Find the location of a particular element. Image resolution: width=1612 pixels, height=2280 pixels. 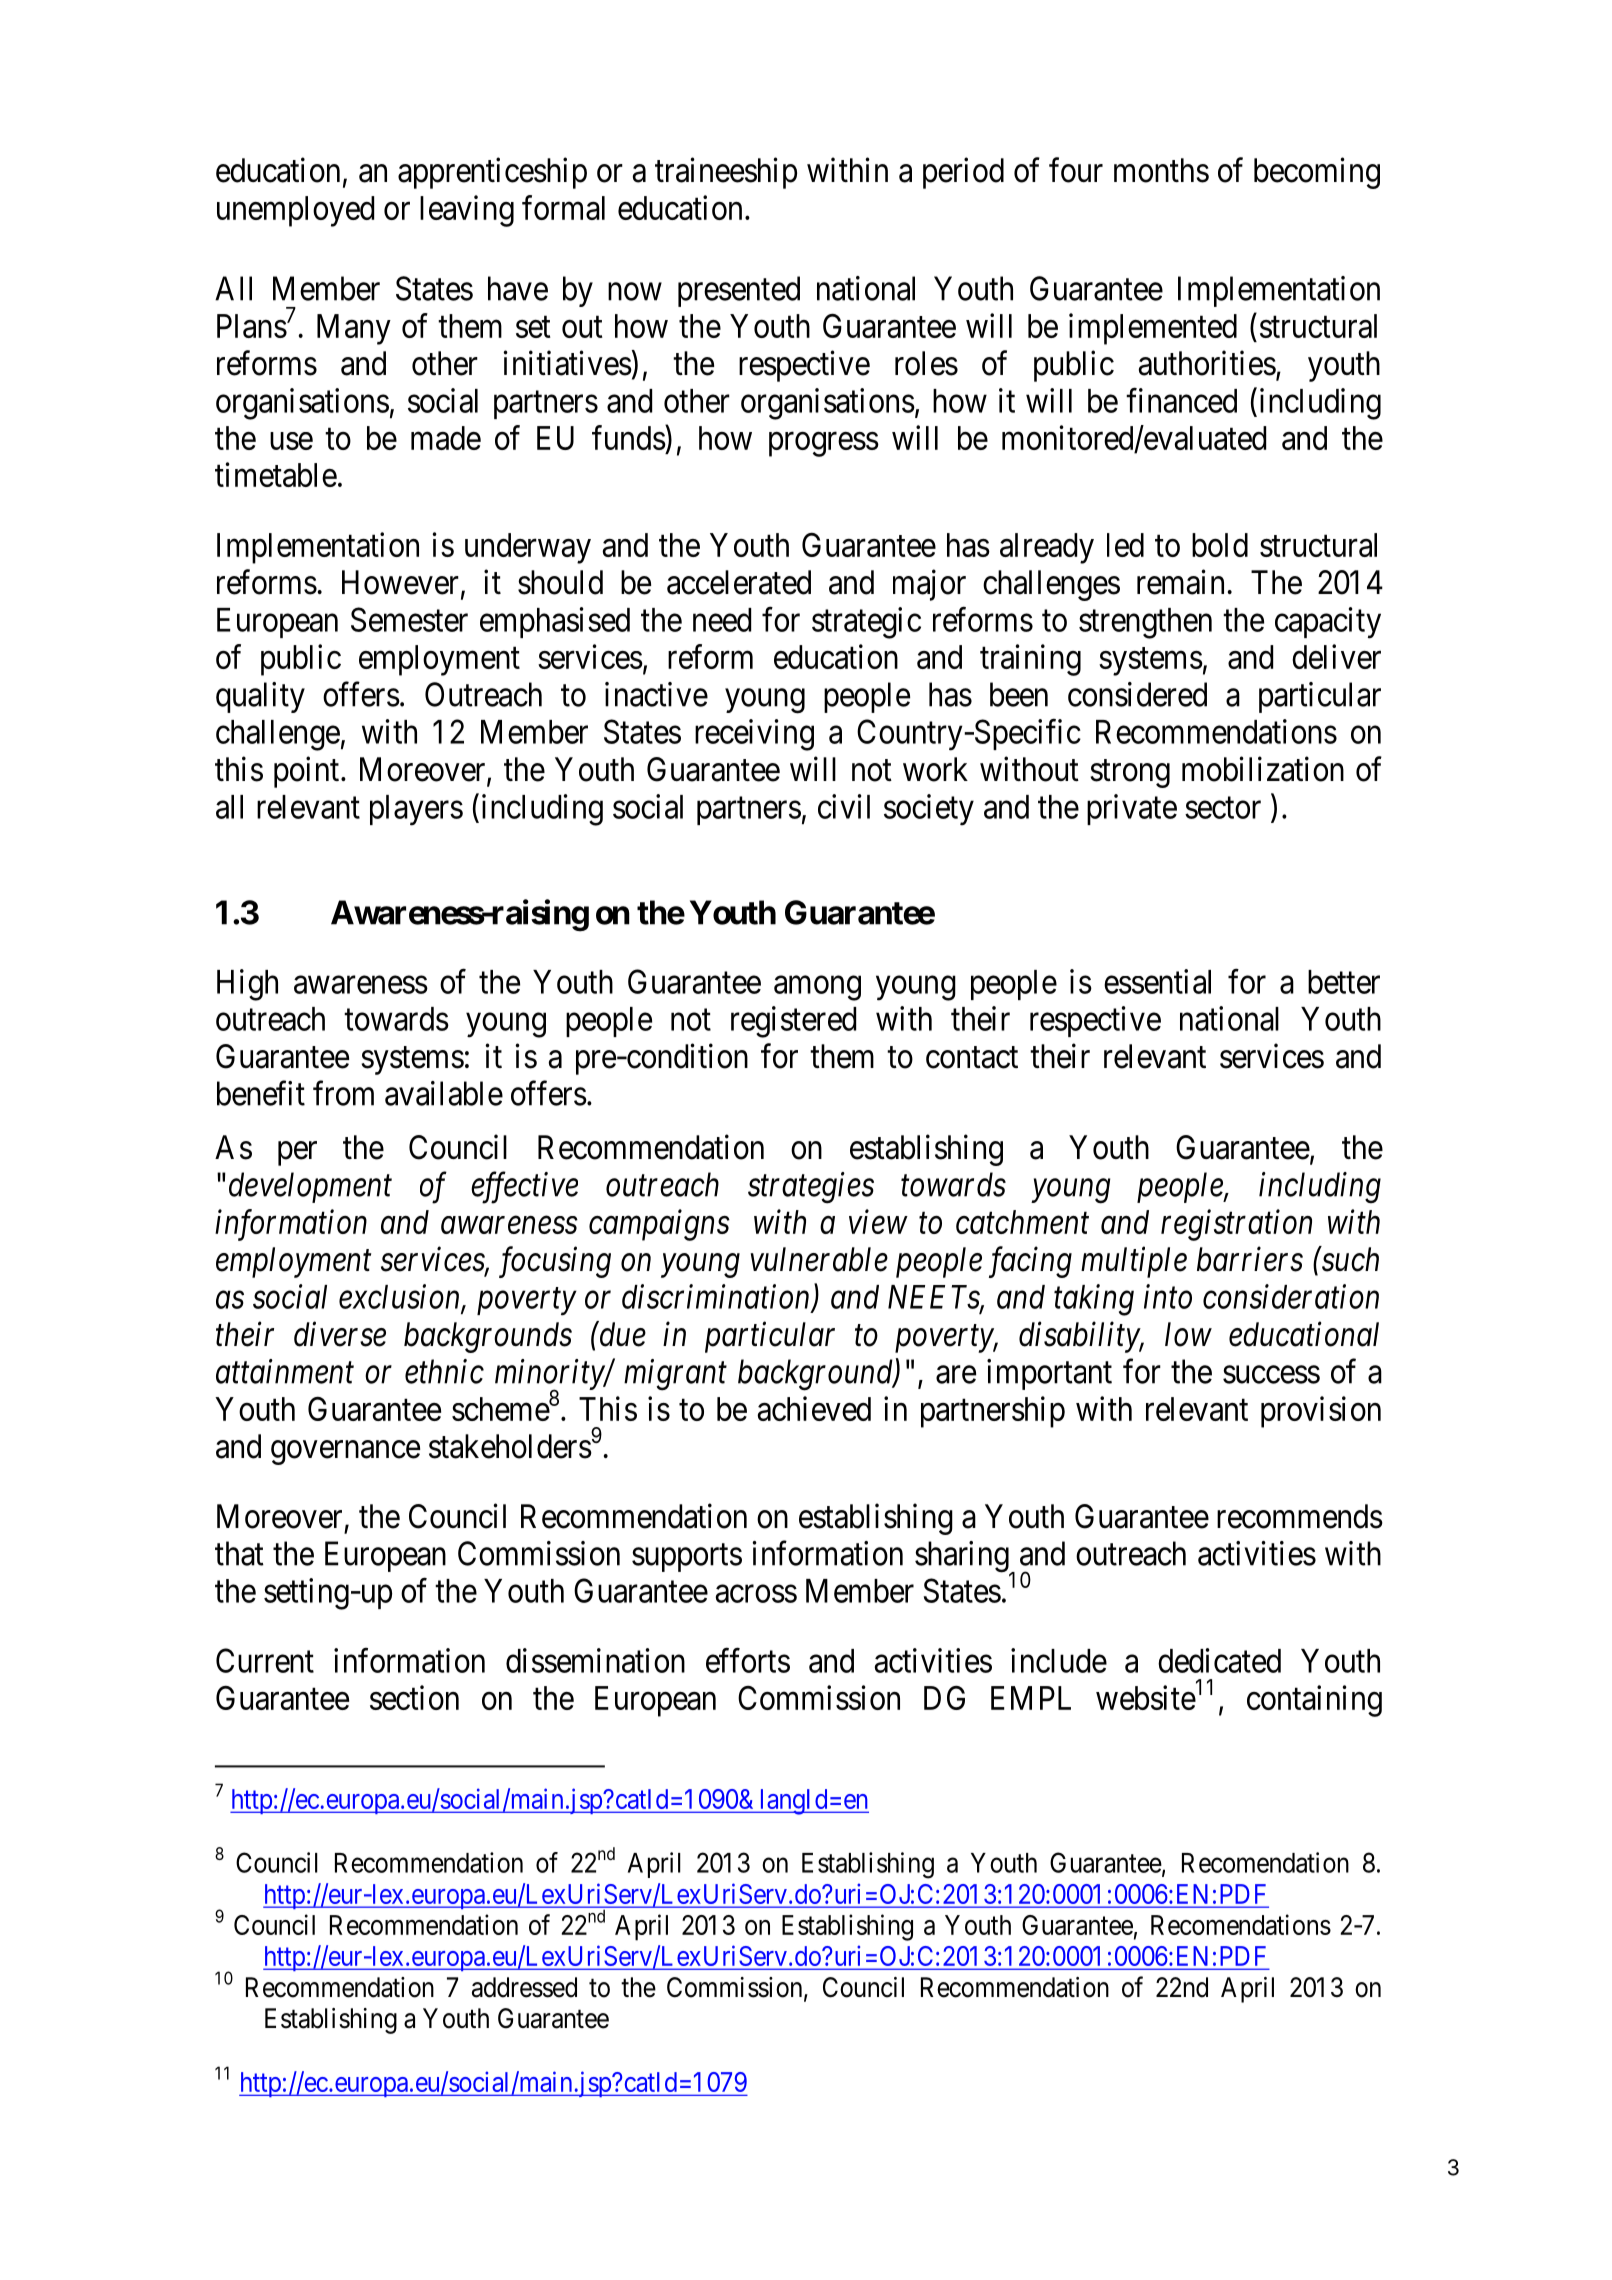

months is located at coordinates (1161, 170).
